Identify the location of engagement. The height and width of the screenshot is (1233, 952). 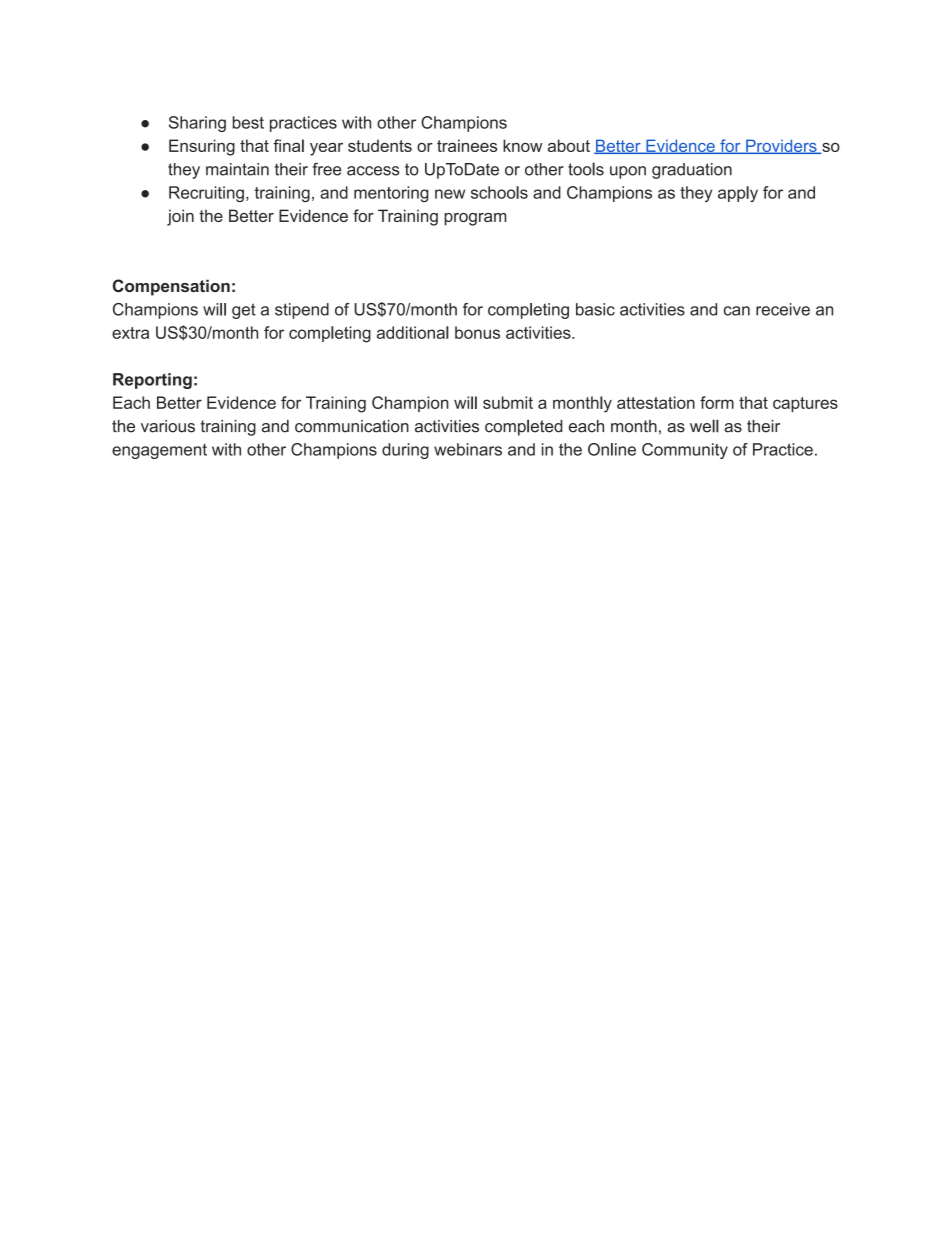
(159, 451).
